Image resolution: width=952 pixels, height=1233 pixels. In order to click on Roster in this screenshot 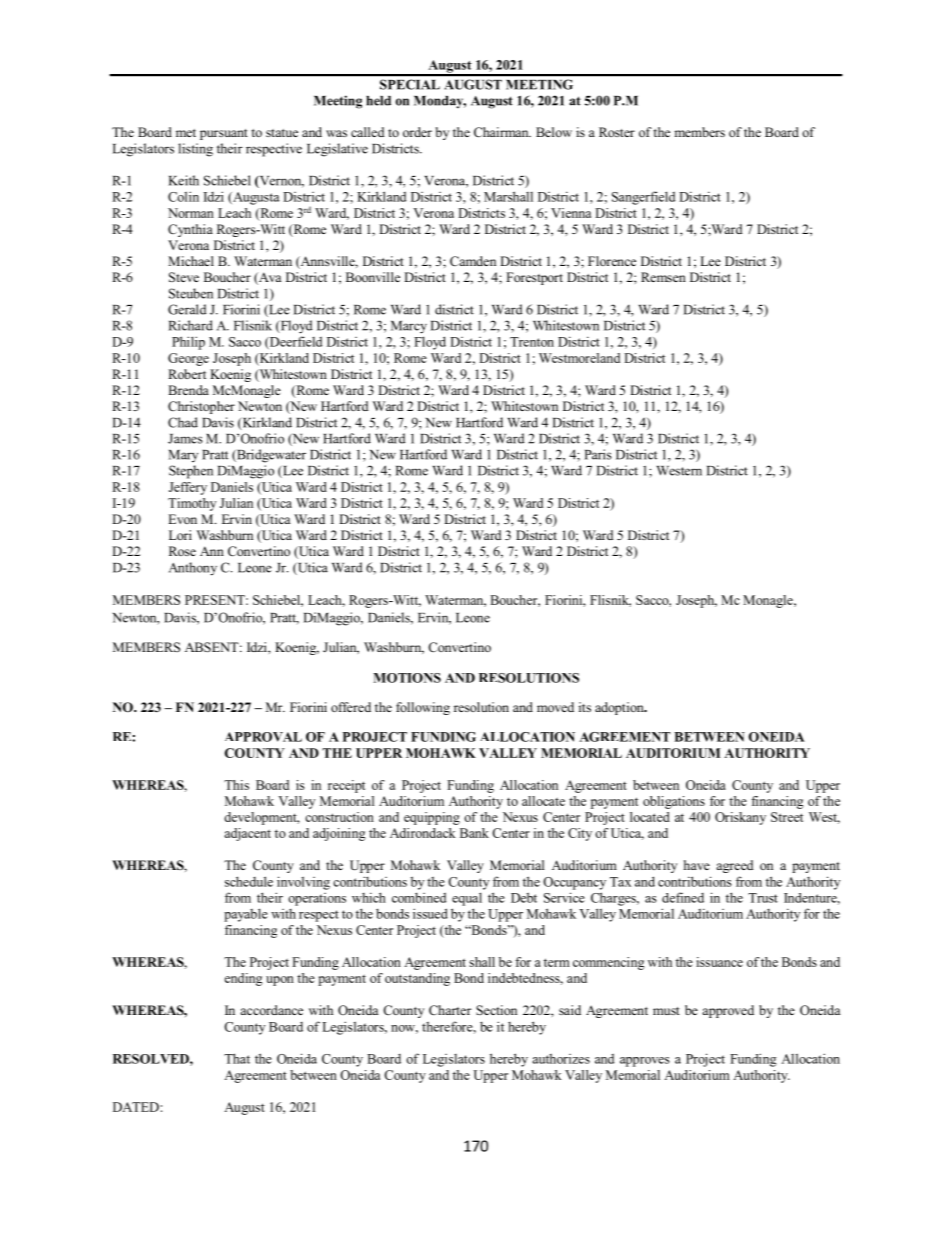, I will do `click(617, 132)`.
